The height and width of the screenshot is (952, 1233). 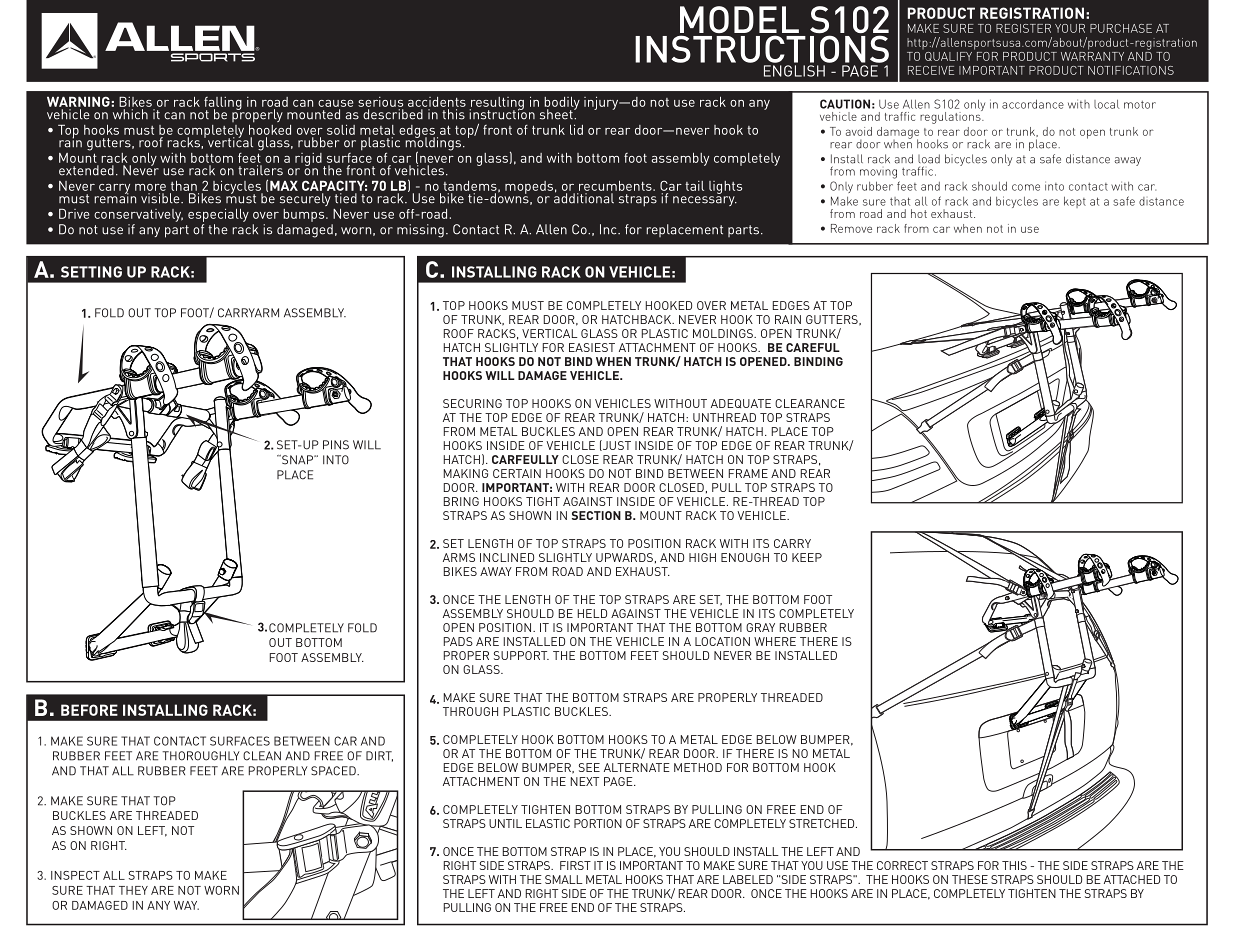 I want to click on which, so click(x=130, y=114).
